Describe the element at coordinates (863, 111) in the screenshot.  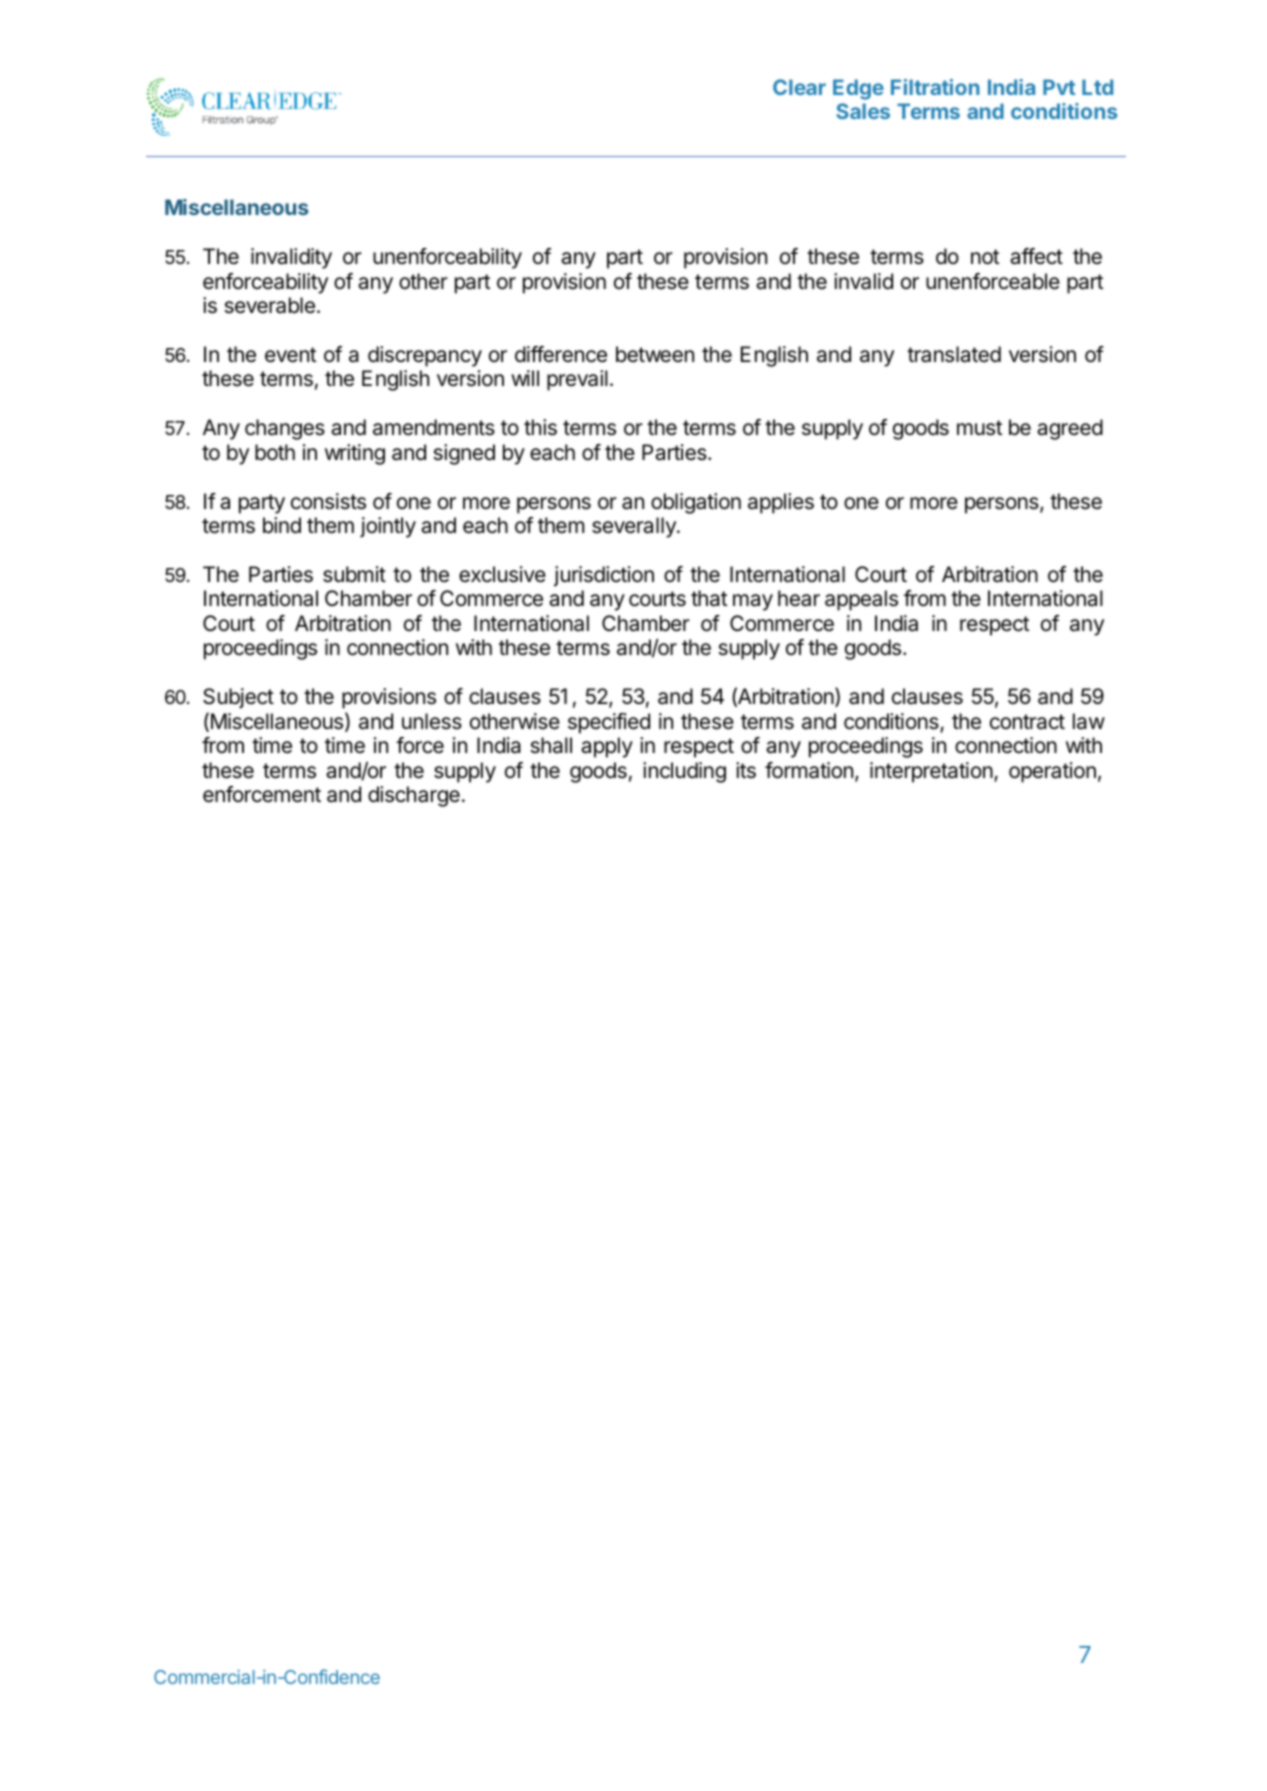
I see `Sales` at that location.
